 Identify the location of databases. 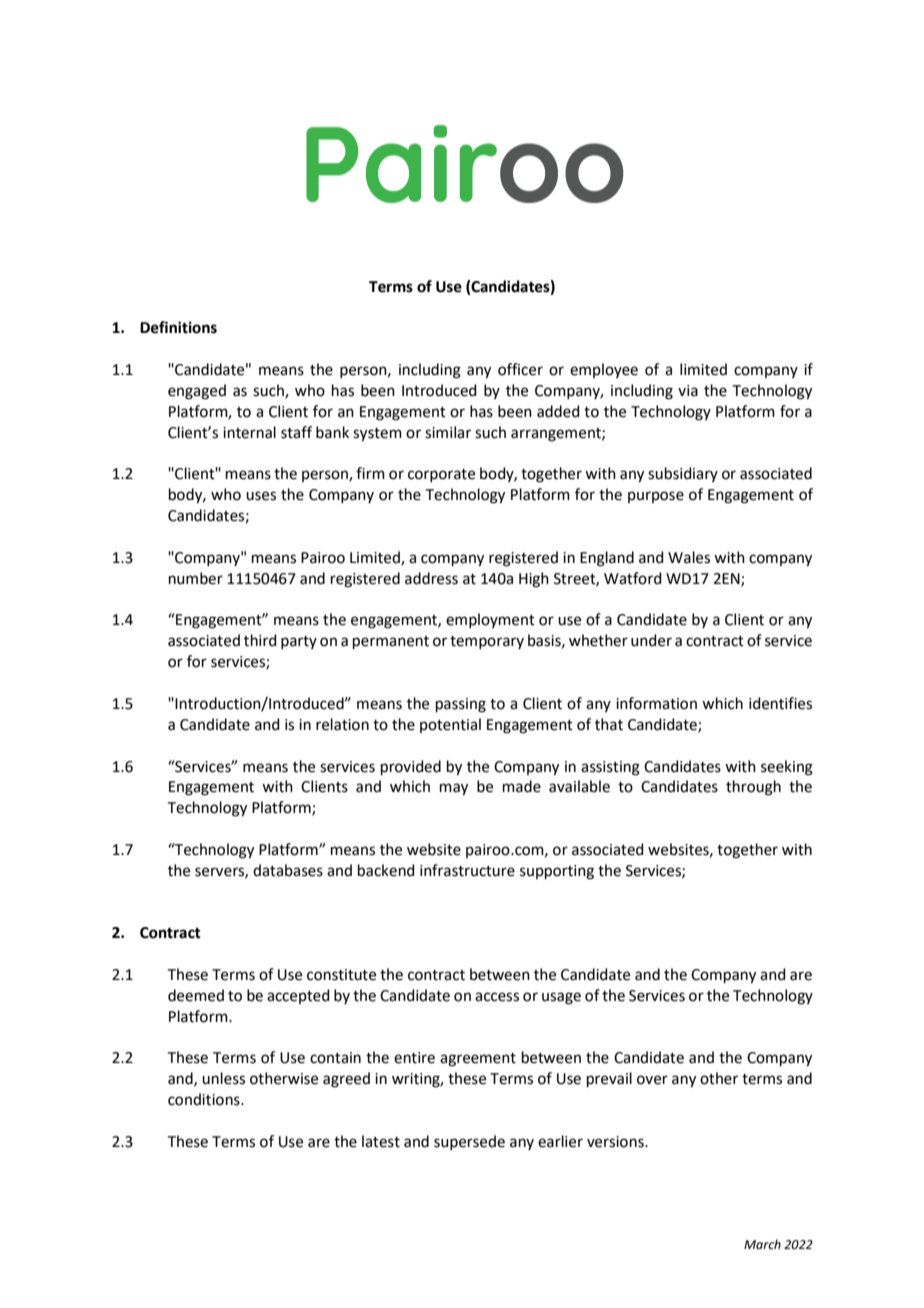
(288, 870).
